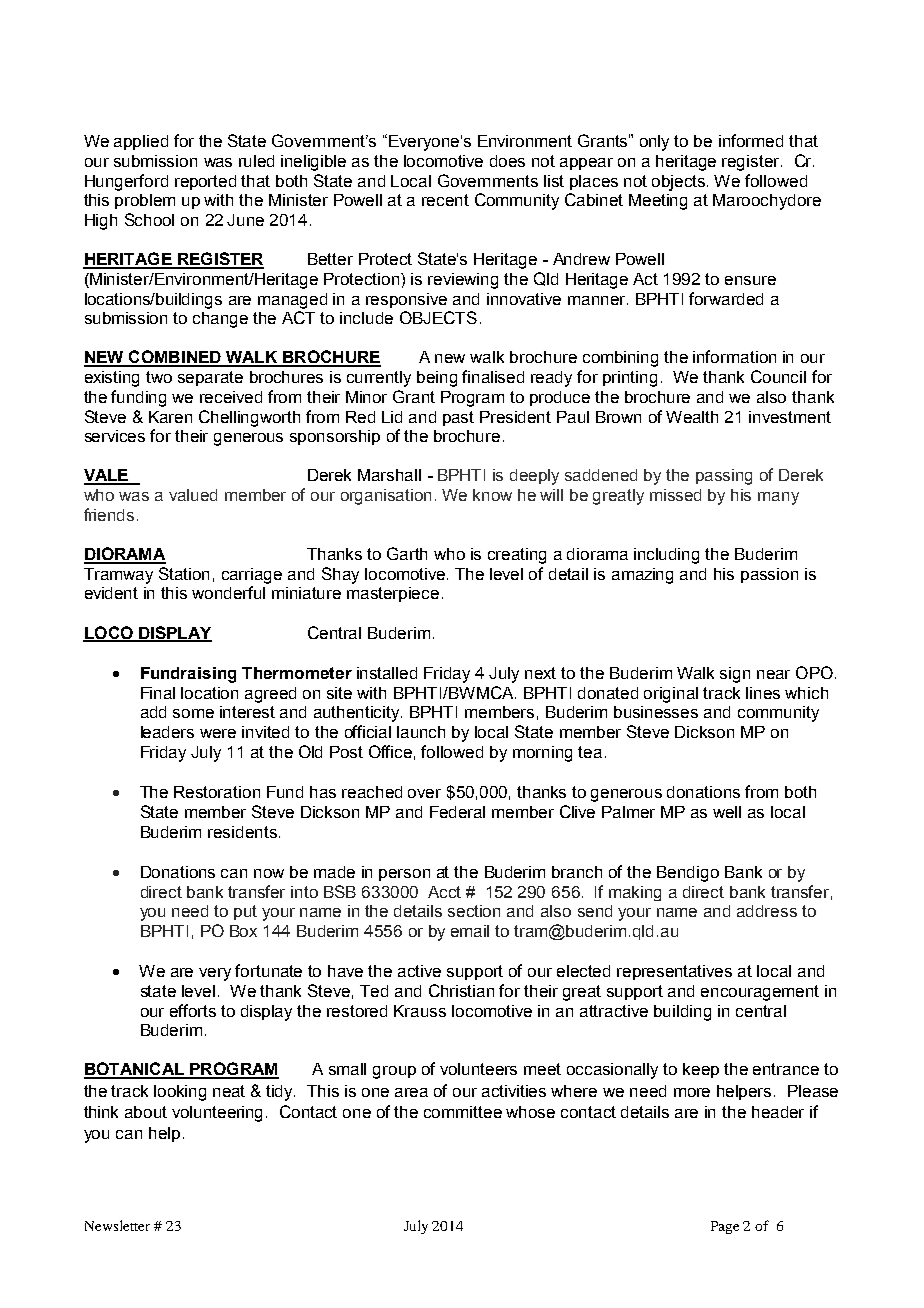 Image resolution: width=924 pixels, height=1308 pixels. I want to click on recent, so click(445, 200).
